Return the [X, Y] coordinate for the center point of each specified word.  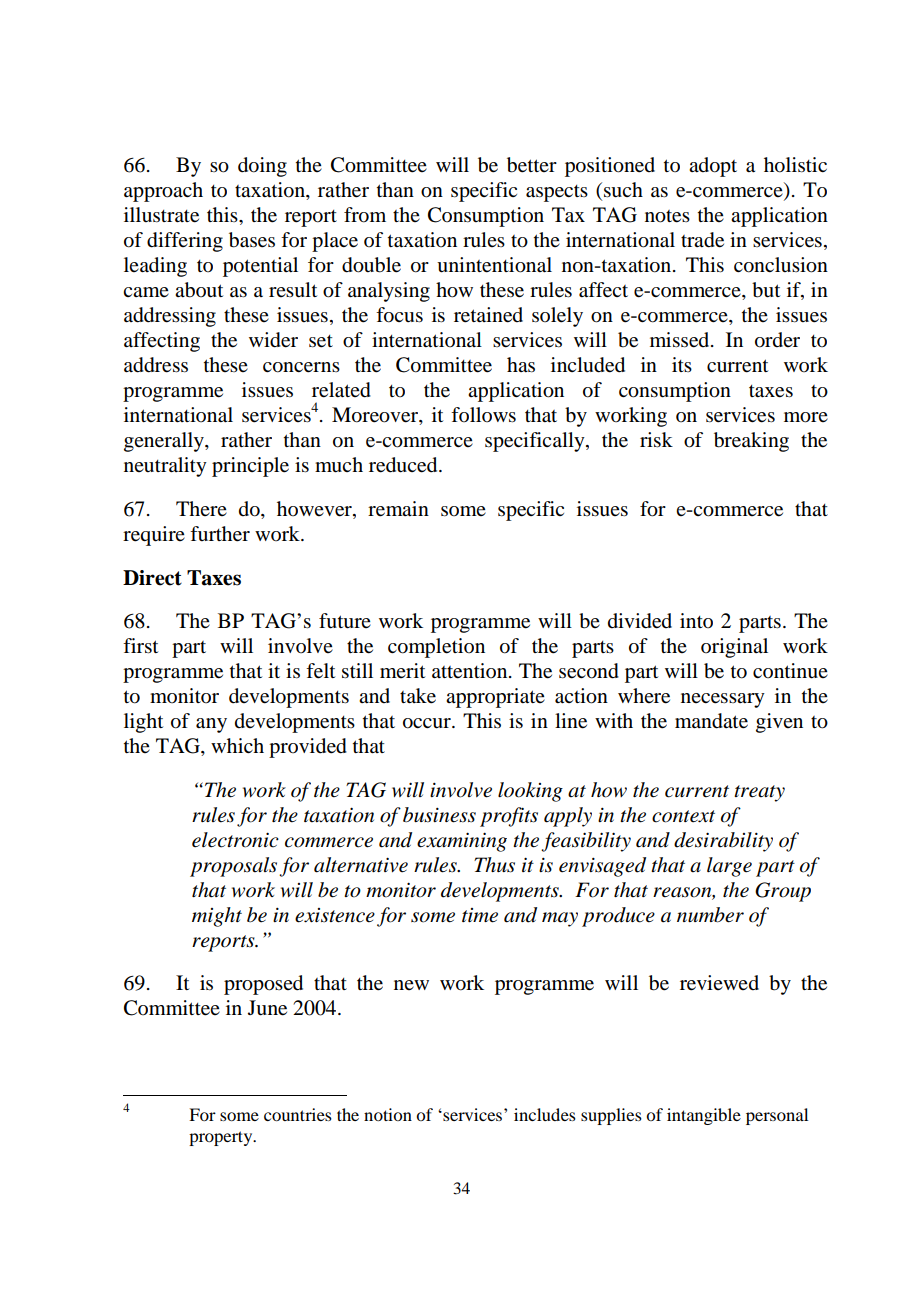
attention [471, 671]
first [140, 646]
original [734, 648]
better [532, 165]
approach [163, 192]
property [222, 1138]
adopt [713, 167]
